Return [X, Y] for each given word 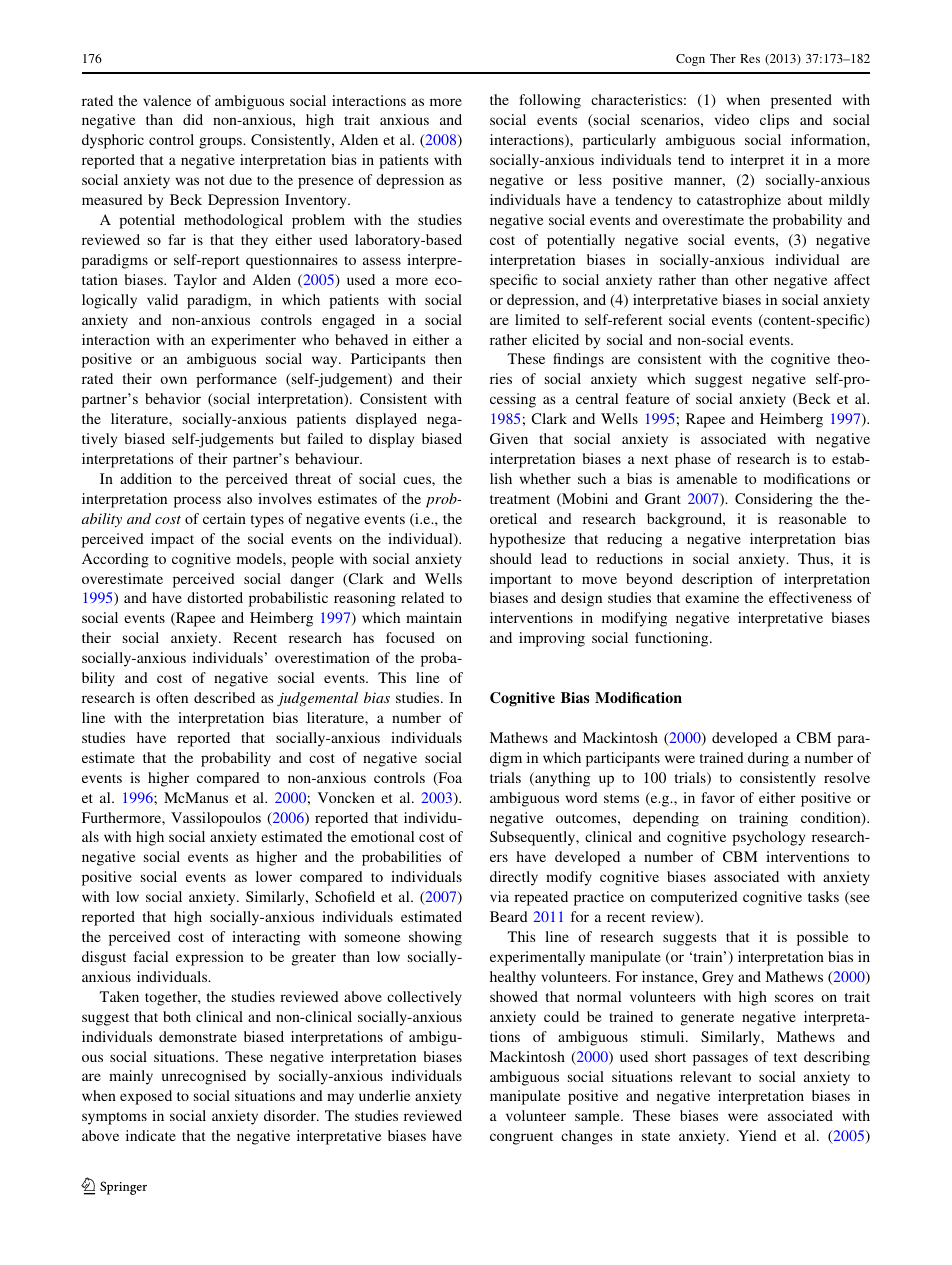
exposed [146, 1097]
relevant [706, 1076]
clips [774, 121]
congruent [521, 1138]
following [550, 101]
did [193, 119]
